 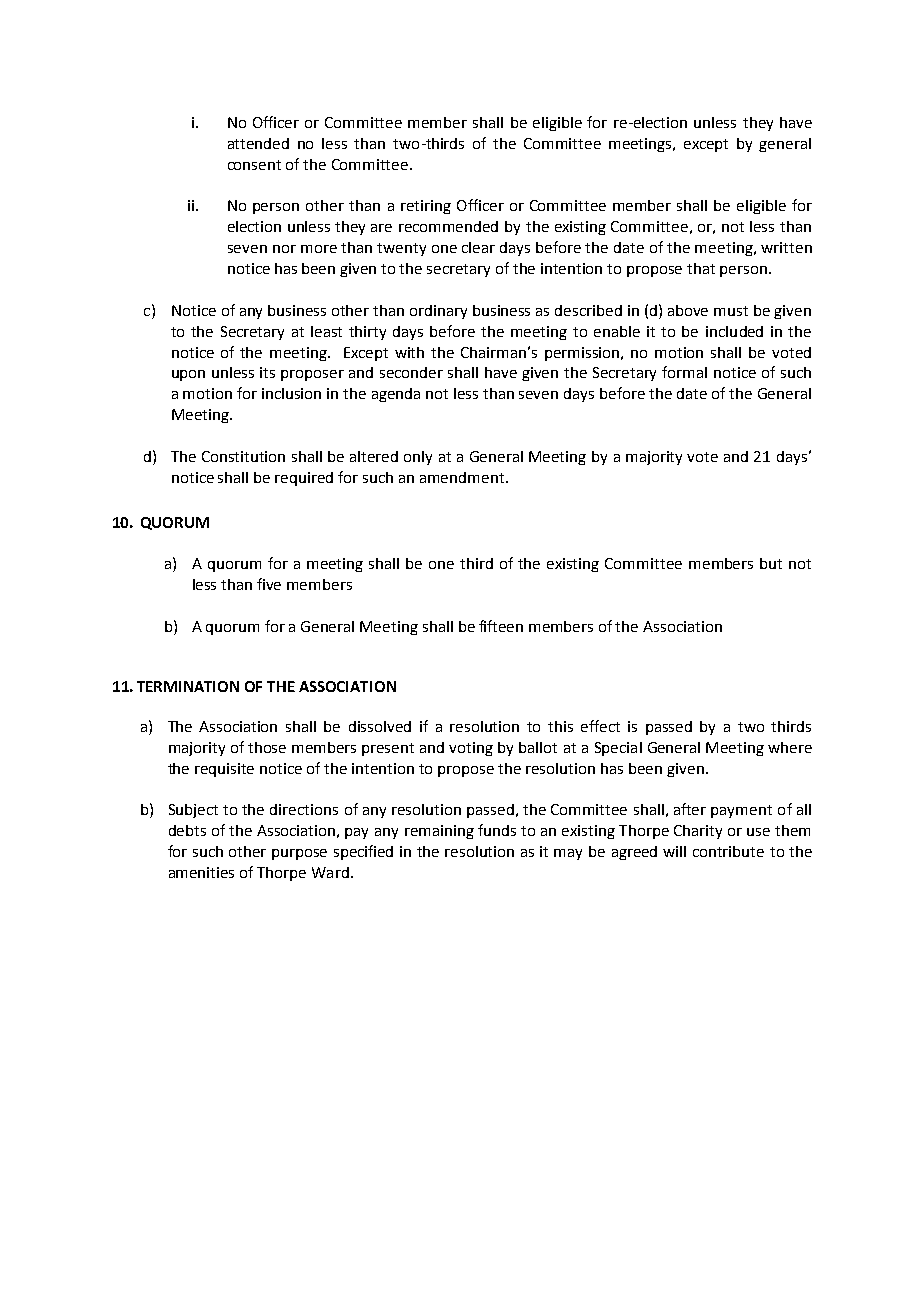 What do you see at coordinates (299, 854) in the screenshot?
I see `purpose` at bounding box center [299, 854].
